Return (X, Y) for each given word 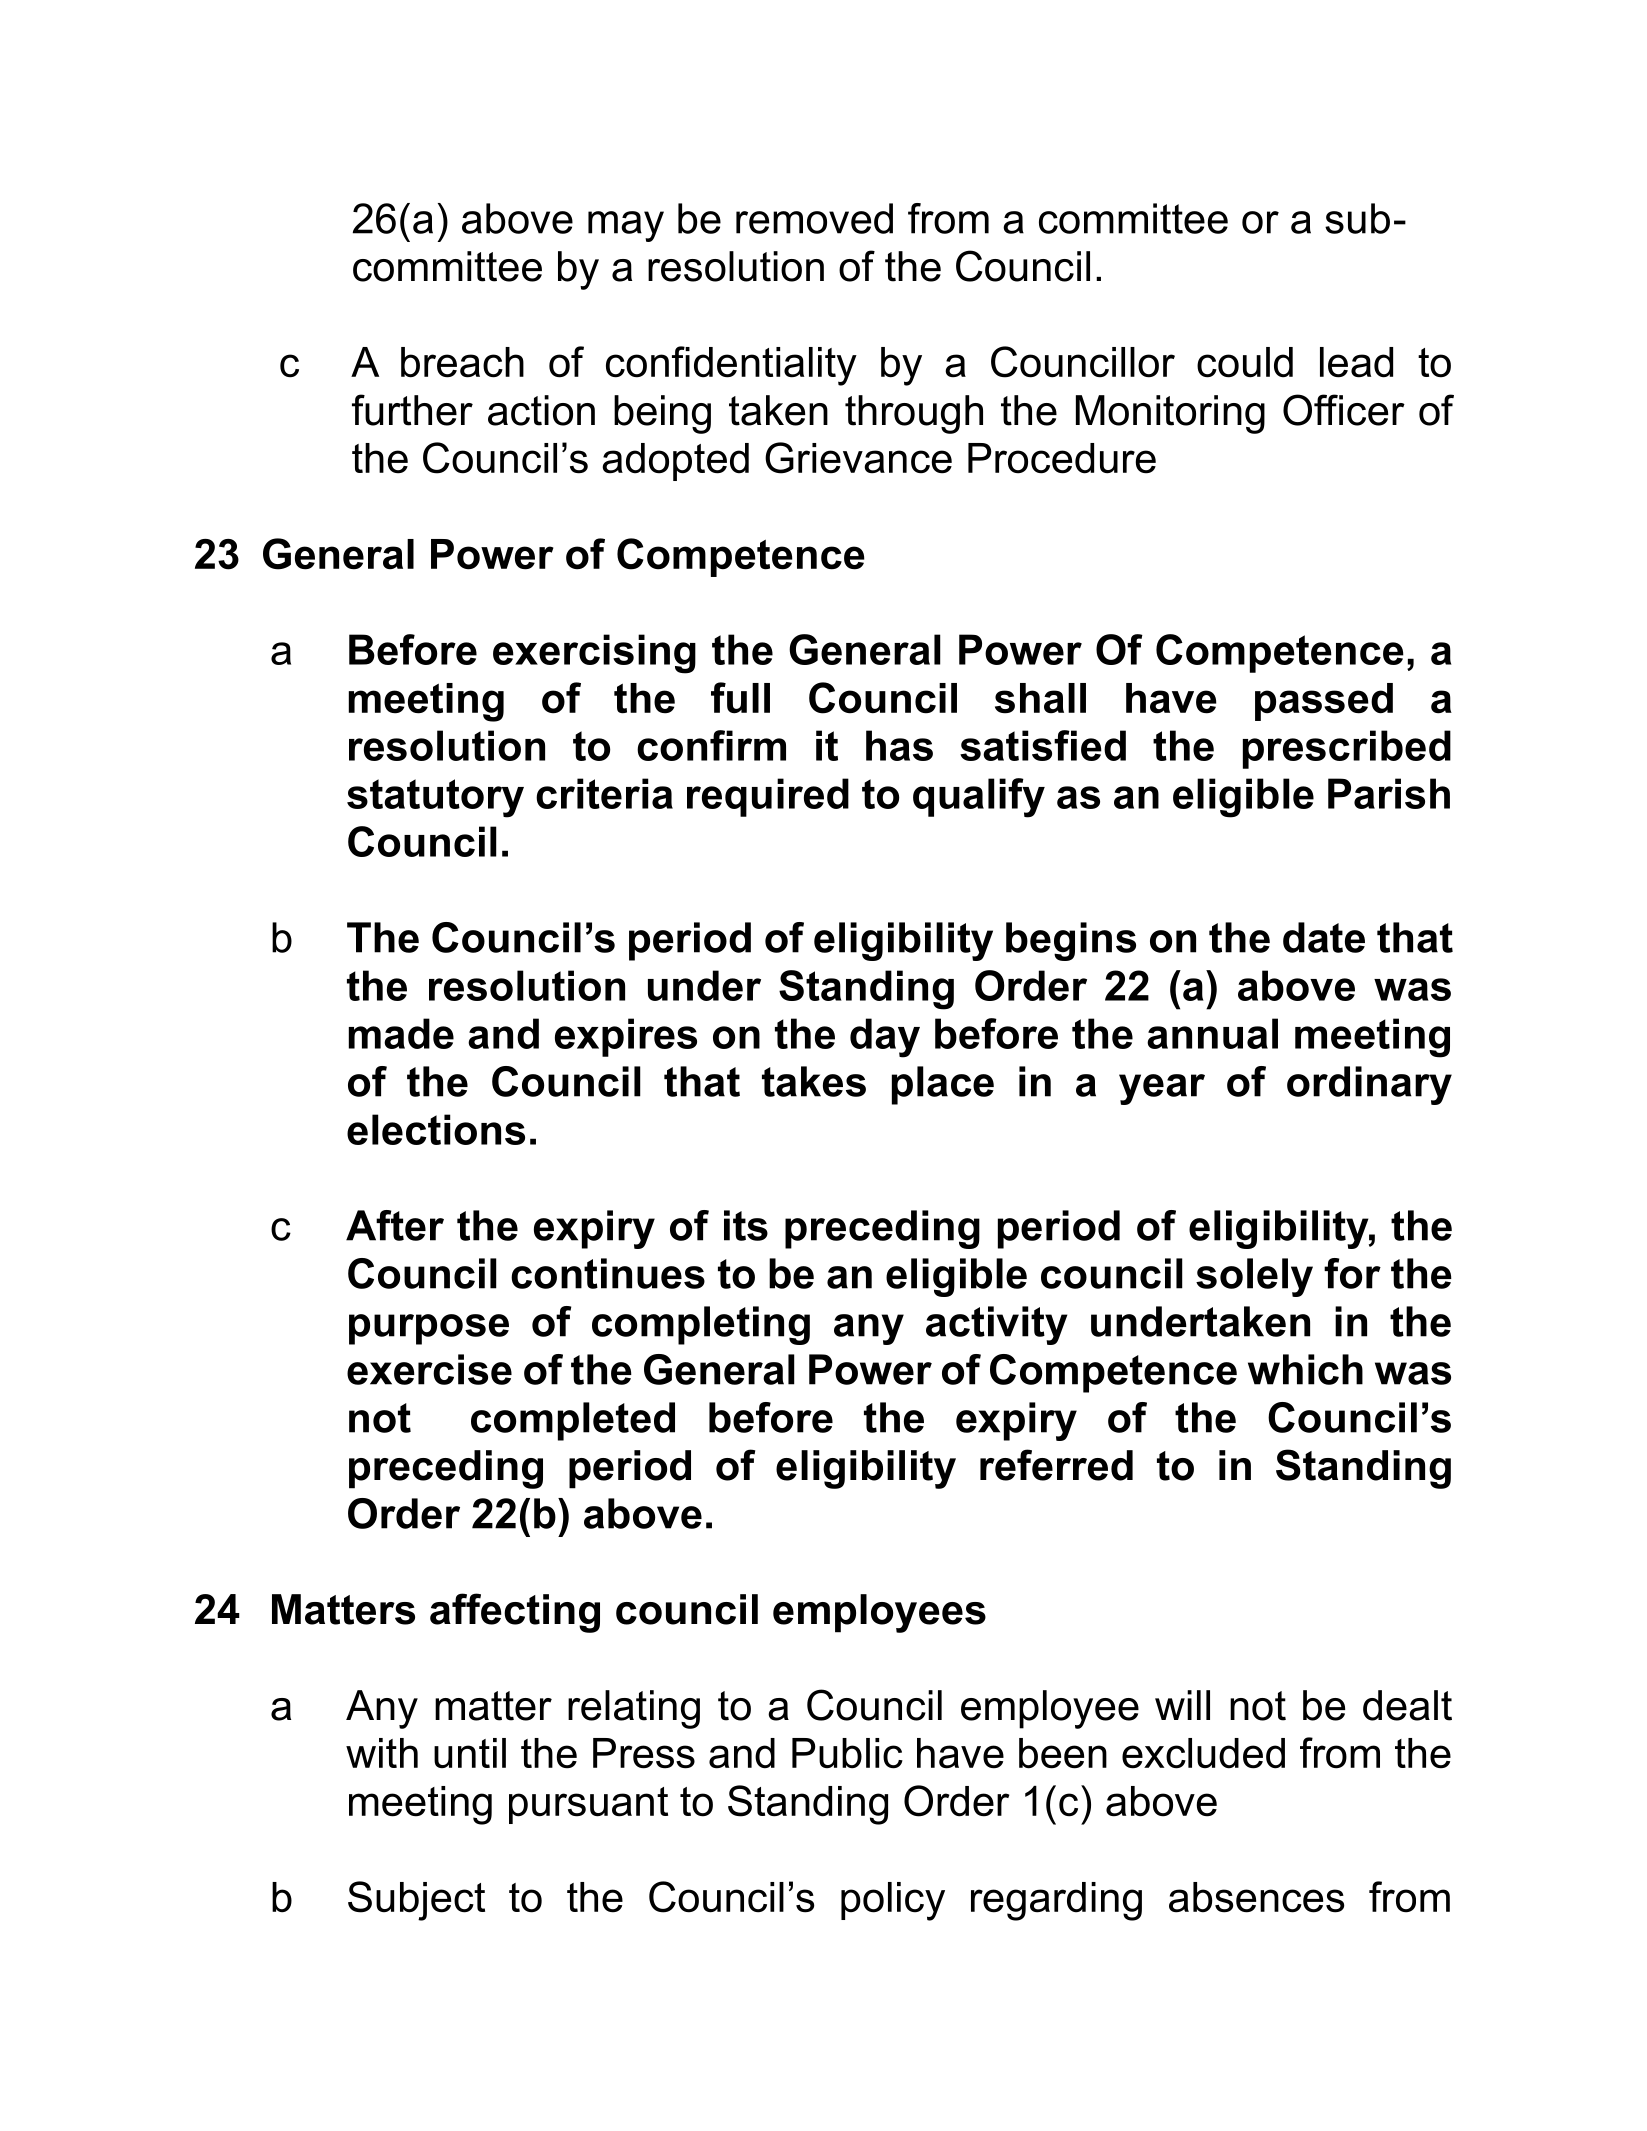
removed (814, 218)
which (1305, 1369)
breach (462, 362)
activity (996, 1325)
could (1245, 362)
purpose (429, 1329)
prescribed (1347, 749)
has (899, 745)
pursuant (588, 1805)
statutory (435, 798)
